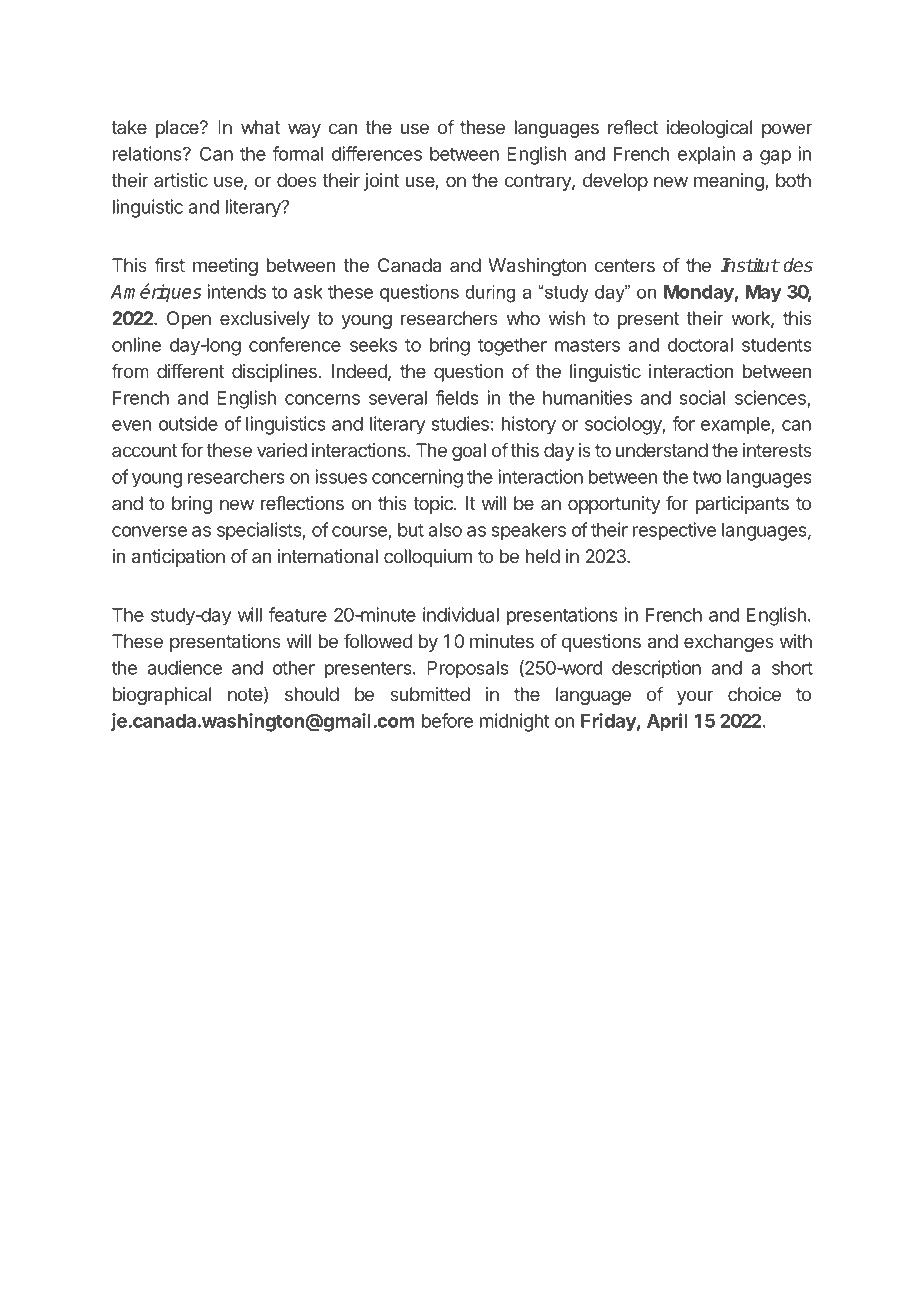 The height and width of the screenshot is (1307, 924). I want to click on together, so click(512, 347).
